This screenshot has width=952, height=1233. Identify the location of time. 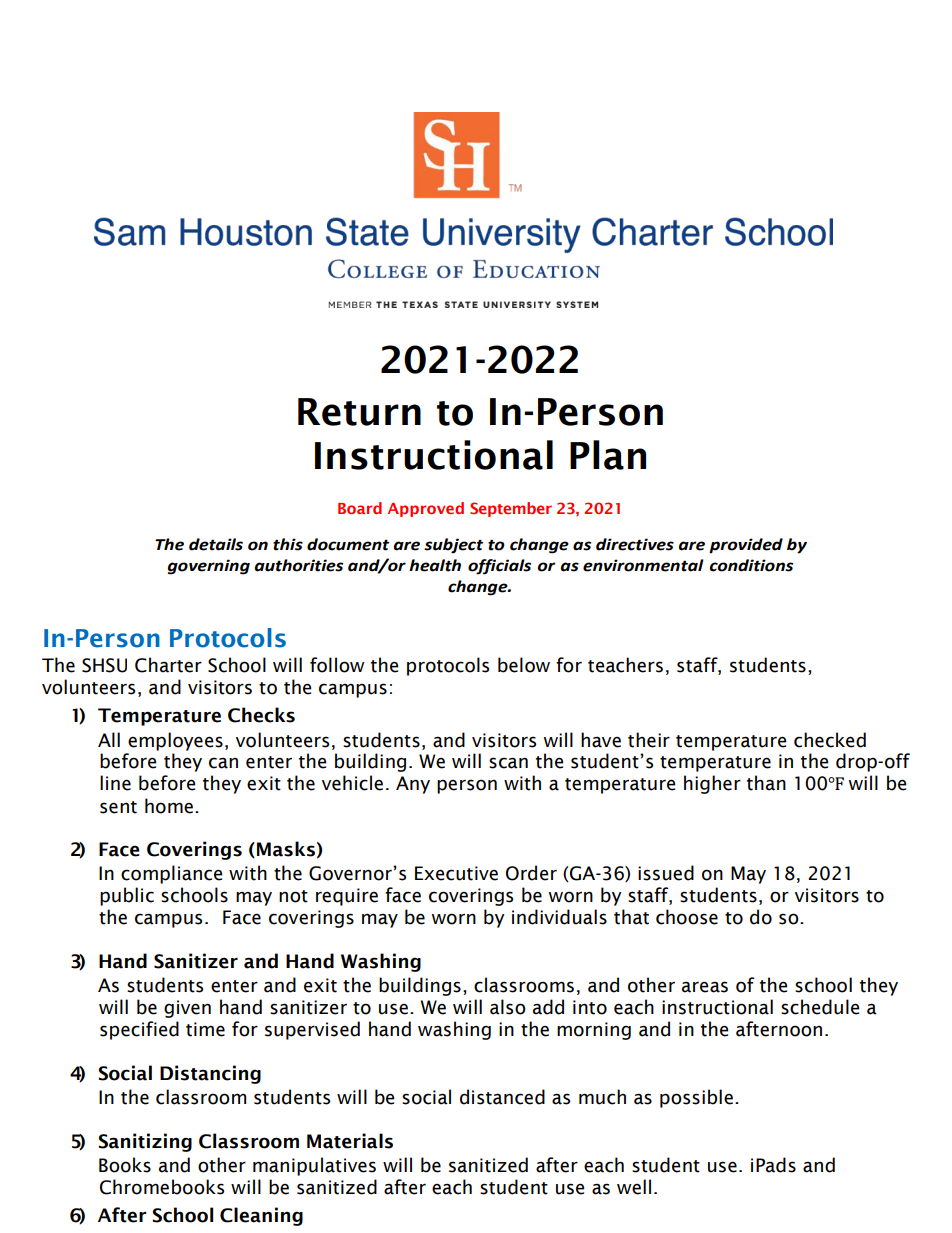
(205, 1029).
